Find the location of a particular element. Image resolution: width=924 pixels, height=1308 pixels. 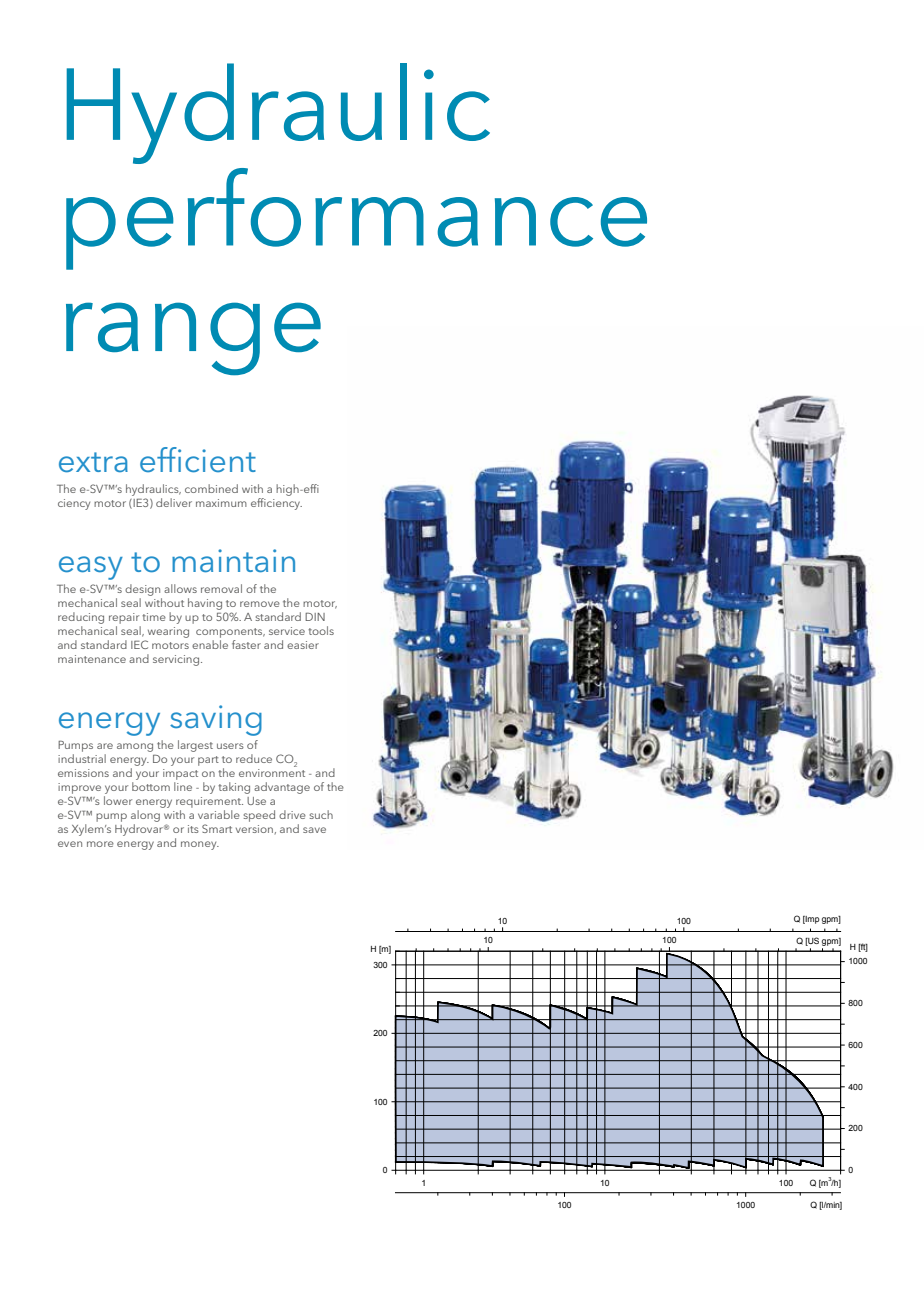

more is located at coordinates (100, 844).
